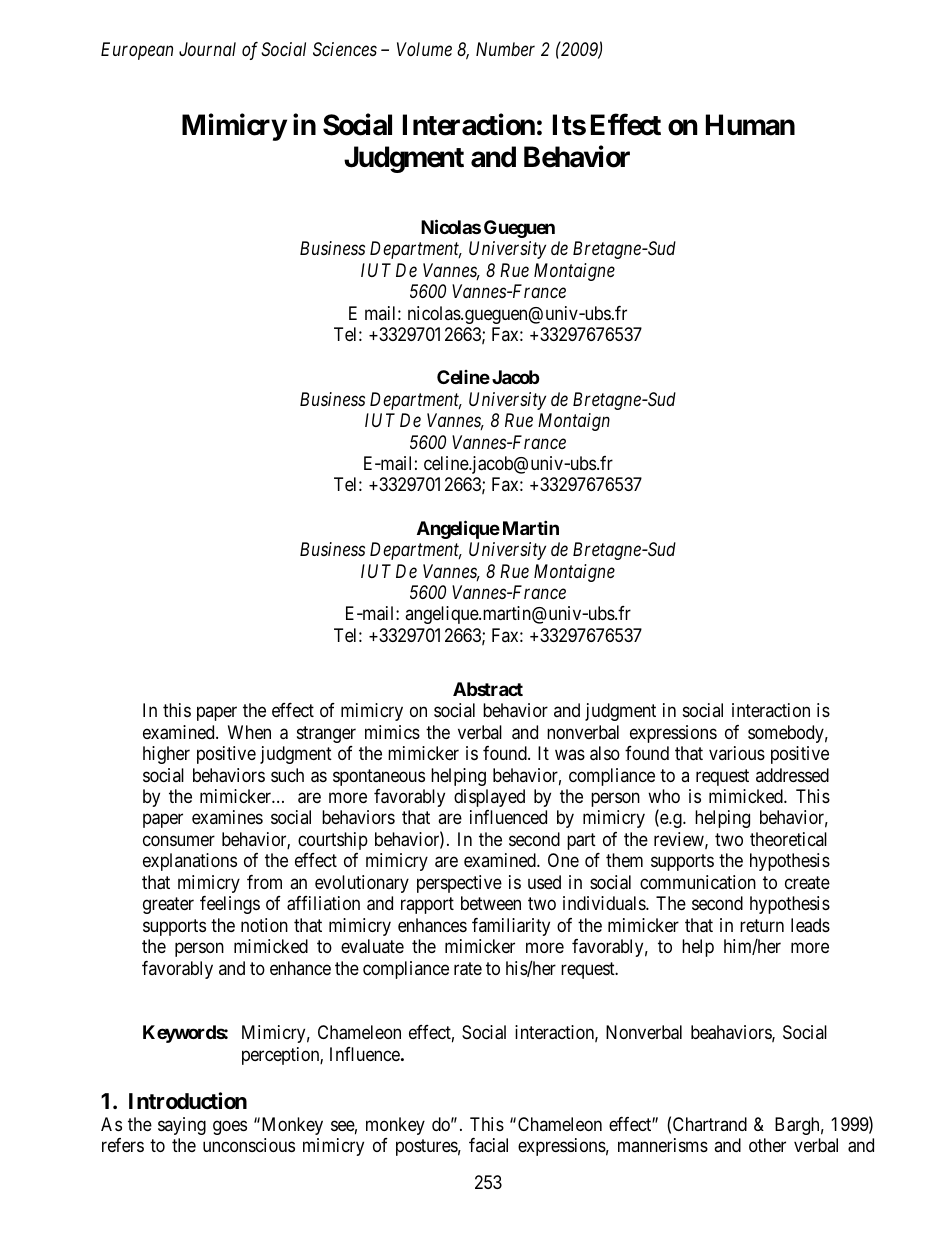 This screenshot has width=952, height=1233. Describe the element at coordinates (737, 753) in the screenshot. I see `various` at that location.
